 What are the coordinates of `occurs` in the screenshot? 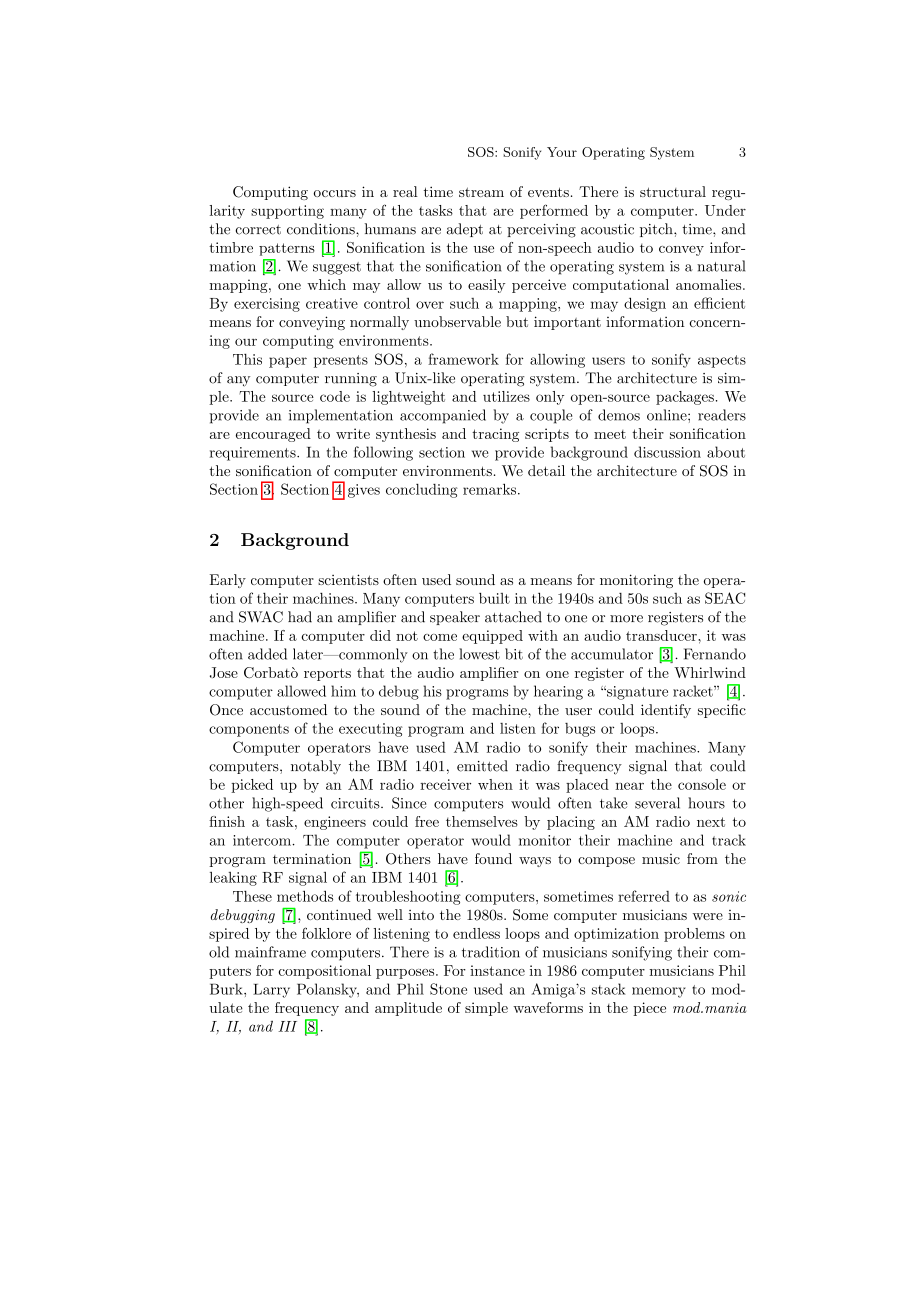 It's located at (335, 193).
